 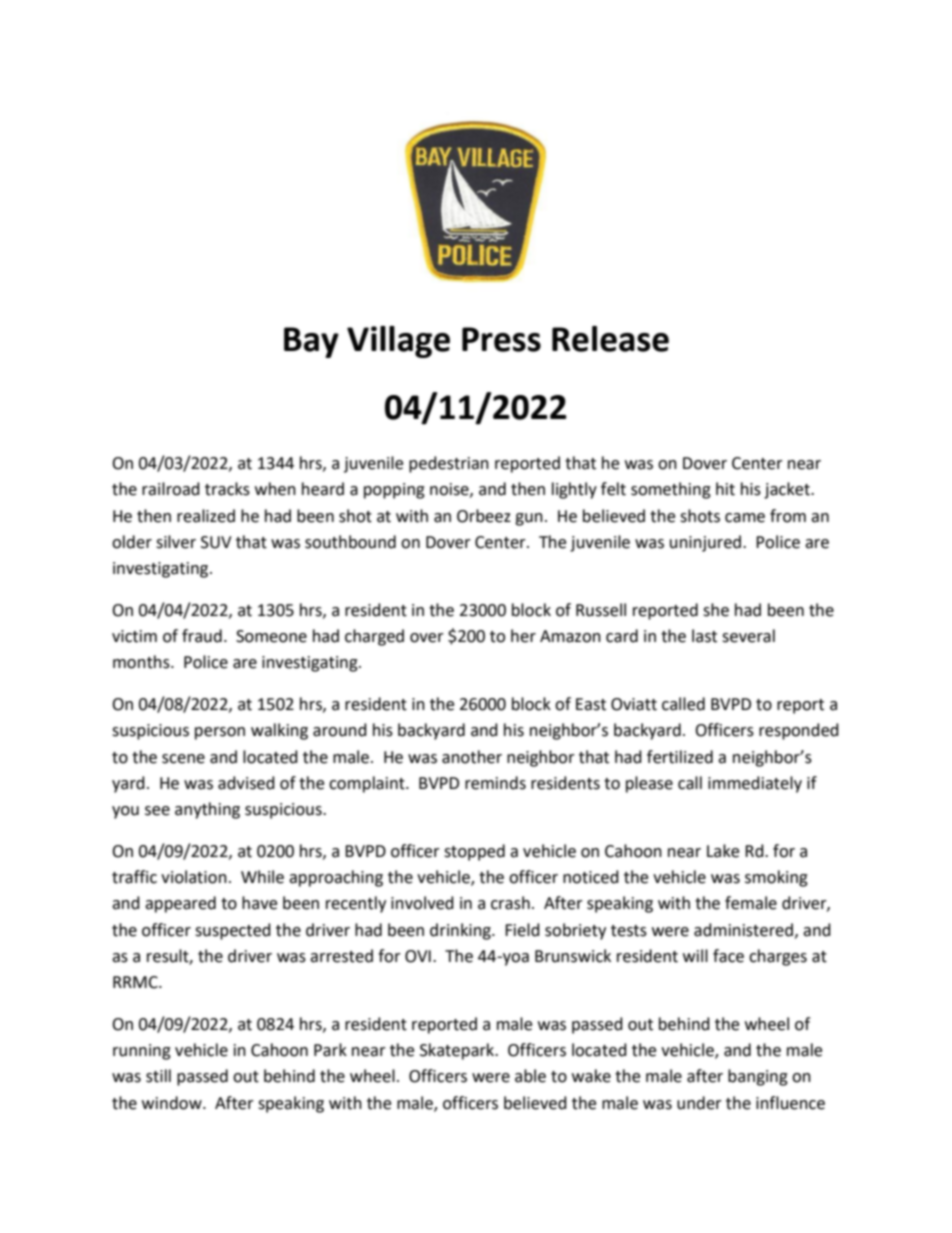 What do you see at coordinates (501, 339) in the screenshot?
I see `Press` at bounding box center [501, 339].
